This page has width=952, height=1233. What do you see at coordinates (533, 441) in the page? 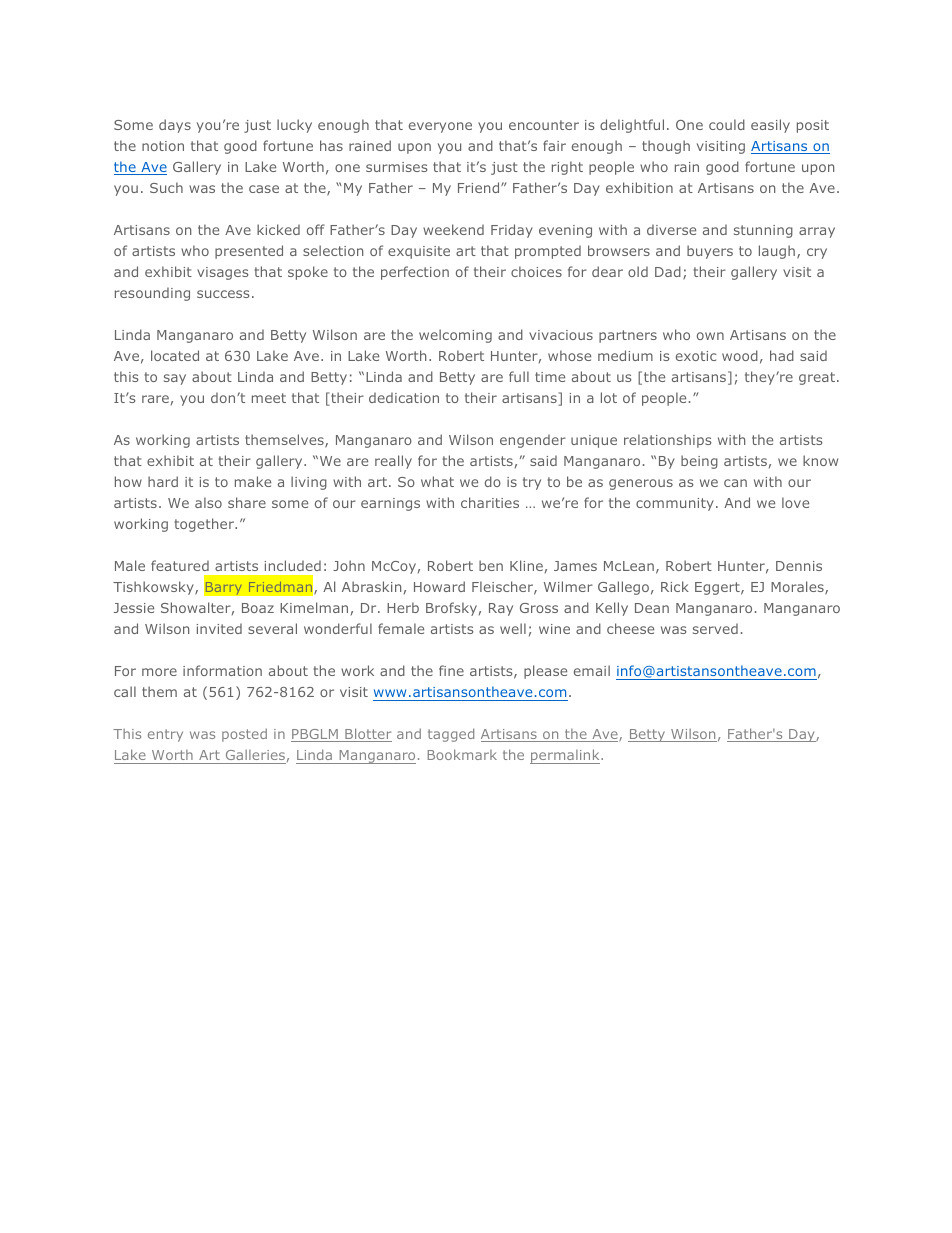
I see `engender` at bounding box center [533, 441].
